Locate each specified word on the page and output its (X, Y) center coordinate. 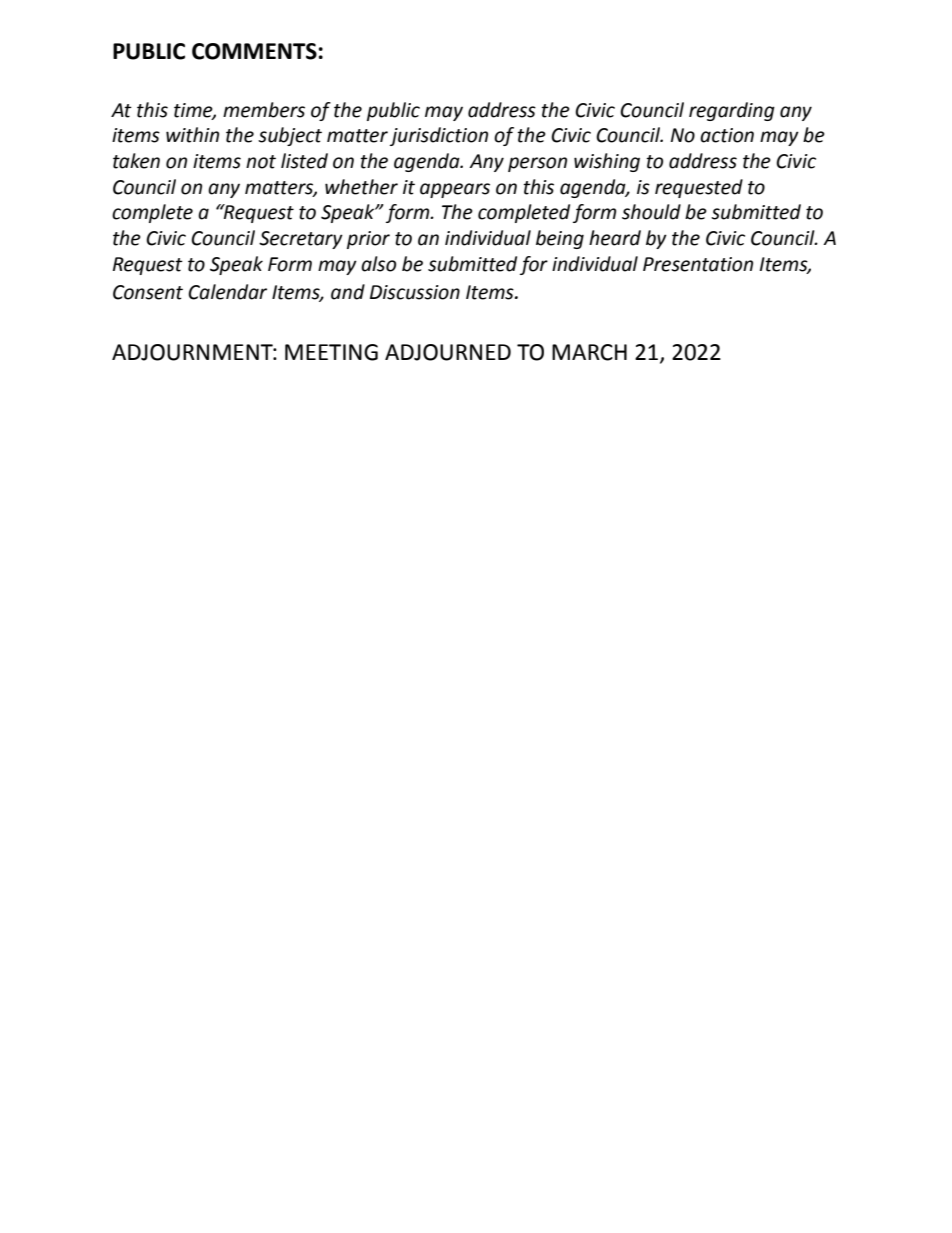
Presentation (698, 264)
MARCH (589, 352)
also (378, 264)
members (264, 110)
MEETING (331, 352)
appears (455, 190)
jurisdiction (439, 136)
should (651, 212)
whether (361, 187)
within (192, 135)
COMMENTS (254, 51)
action (727, 135)
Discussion (415, 292)
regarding (732, 111)
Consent (148, 292)
